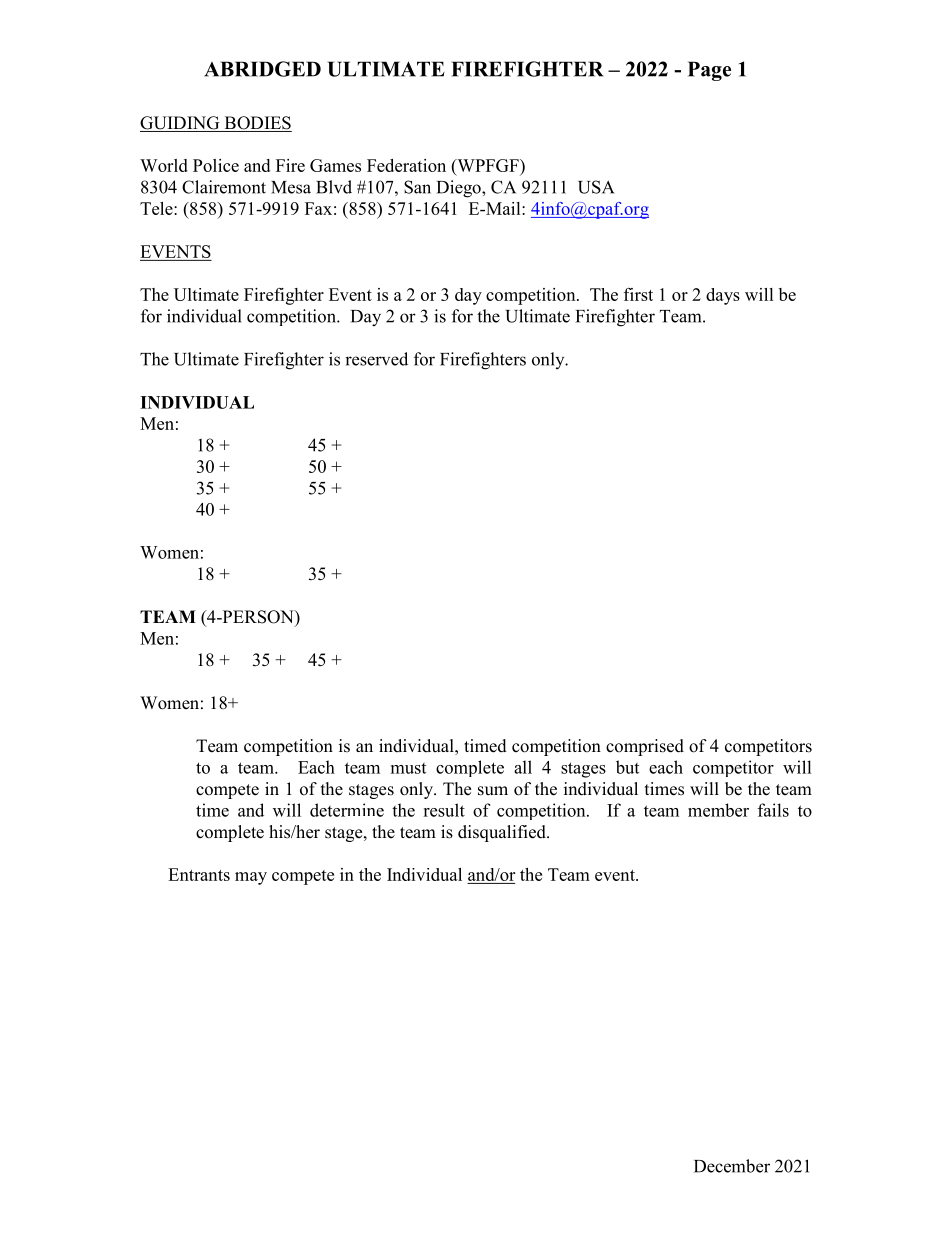 Image resolution: width=952 pixels, height=1233 pixels. What do you see at coordinates (709, 71) in the document?
I see `Page` at bounding box center [709, 71].
